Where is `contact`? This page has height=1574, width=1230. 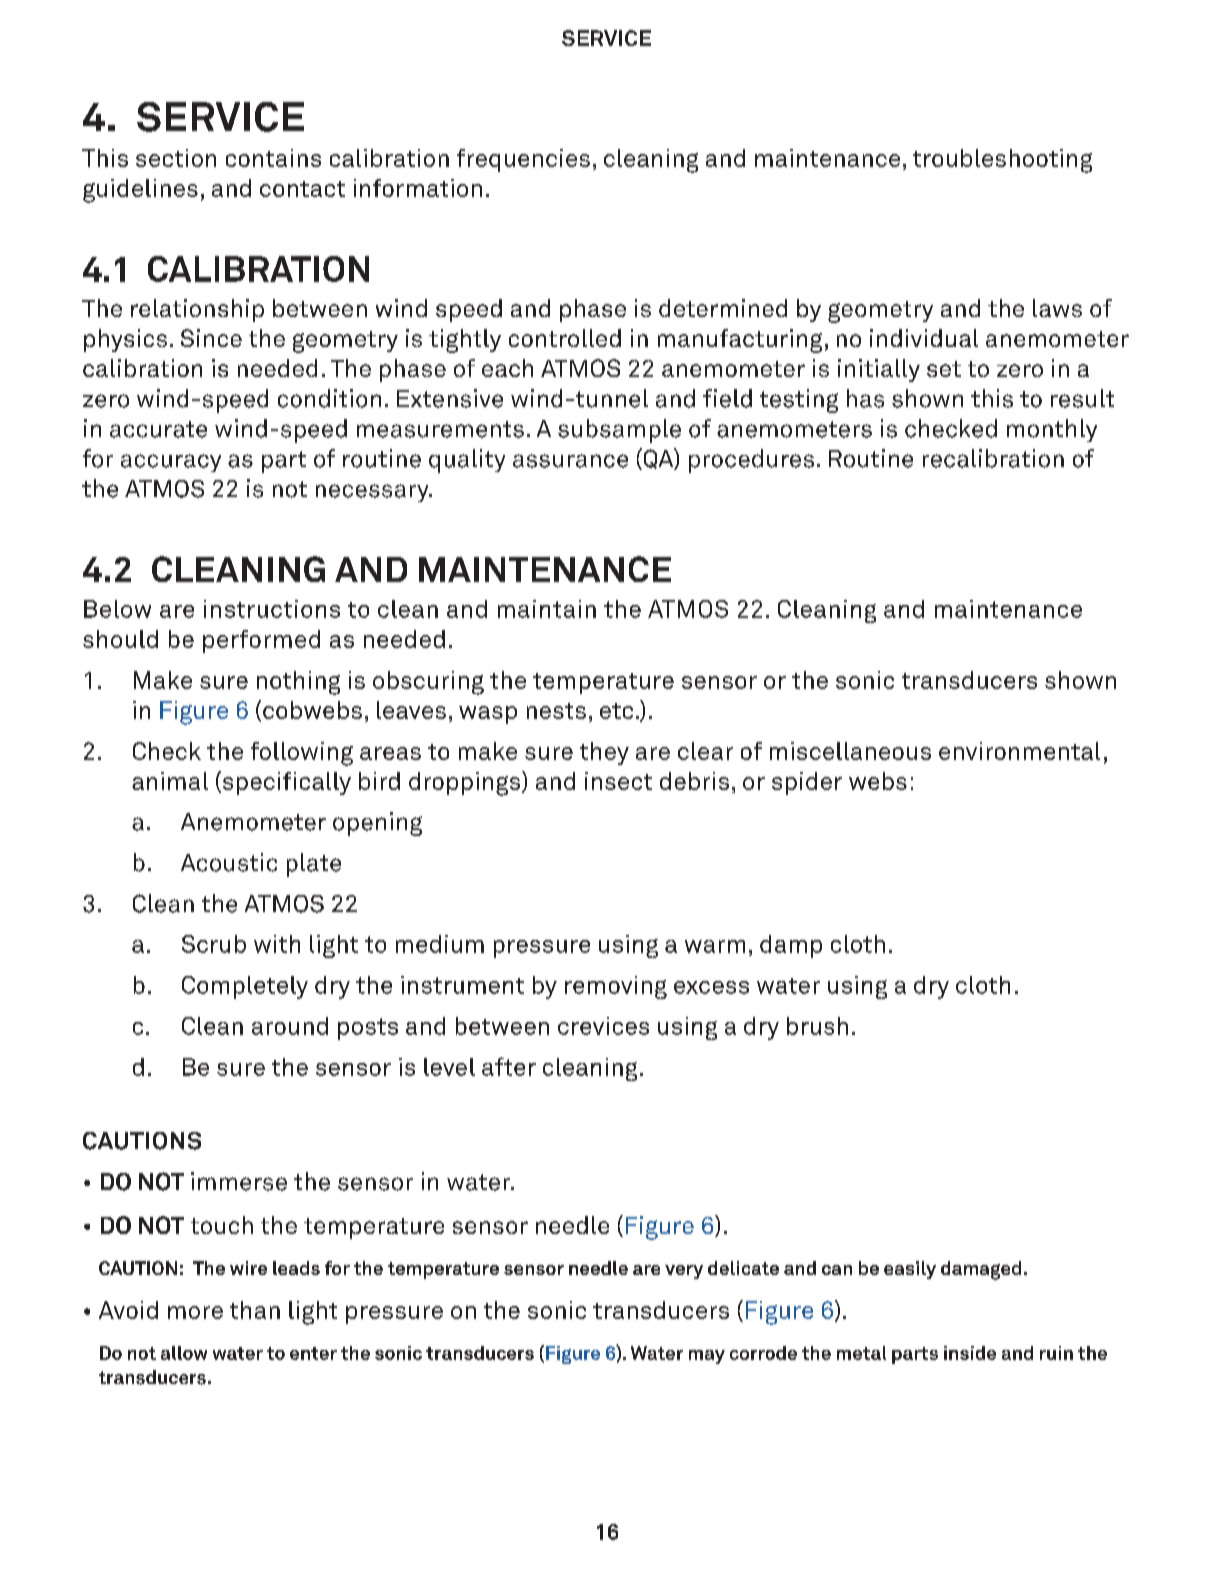 contact is located at coordinates (302, 189).
